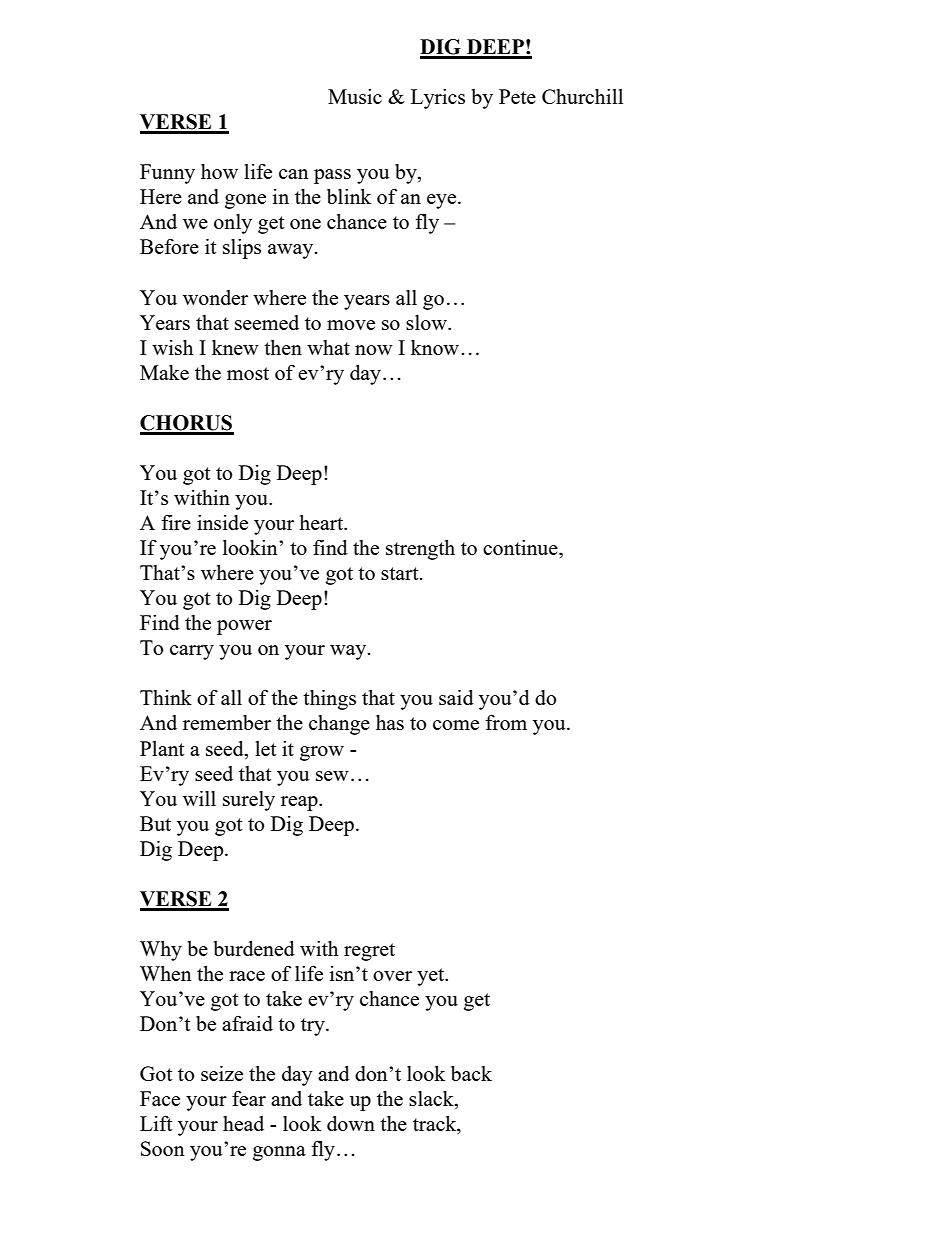 The width and height of the image is (952, 1233). What do you see at coordinates (322, 522) in the image?
I see `heart` at bounding box center [322, 522].
